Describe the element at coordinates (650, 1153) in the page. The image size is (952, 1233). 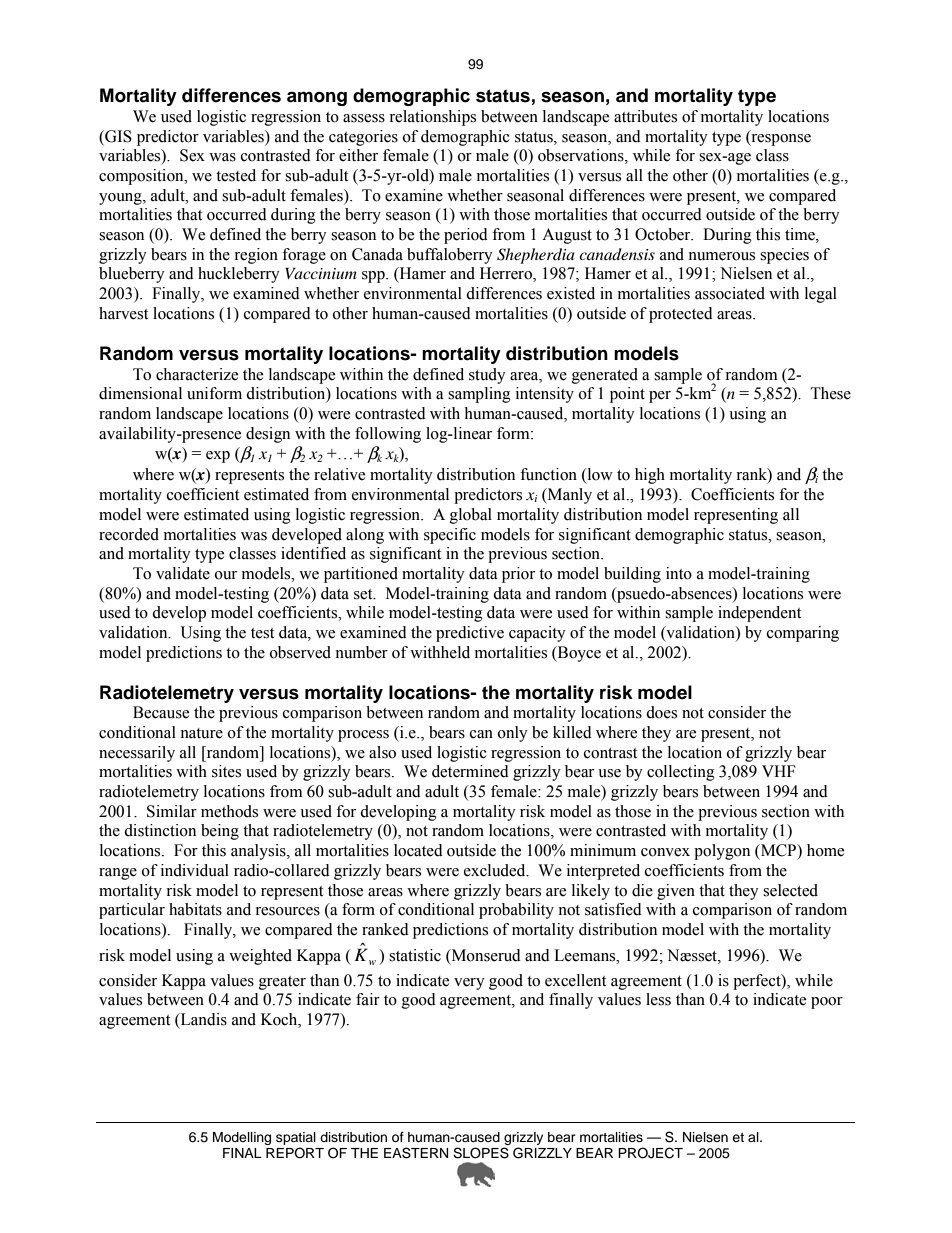
I see `PROJECT` at that location.
